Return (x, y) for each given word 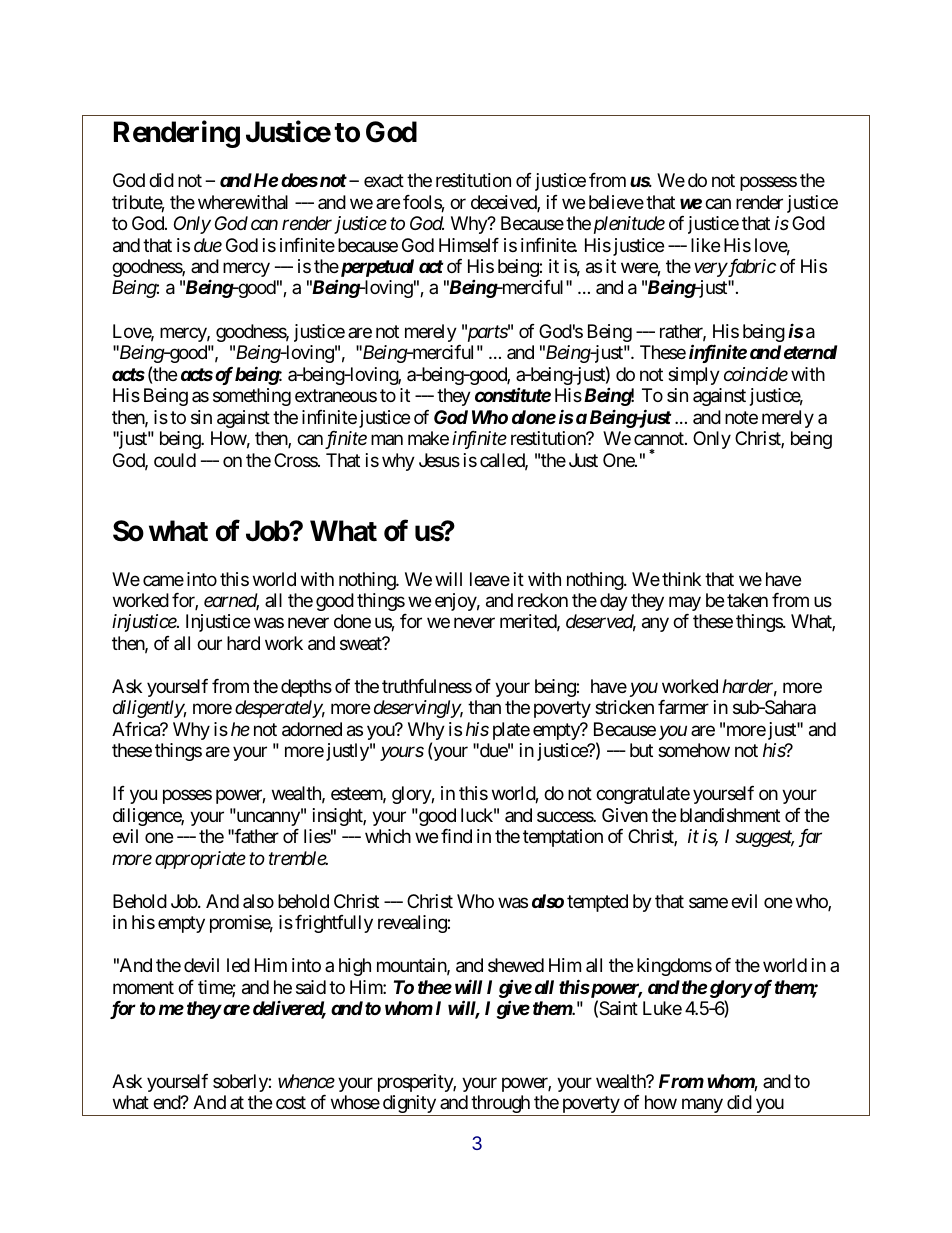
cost (291, 1102)
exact (384, 181)
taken (747, 600)
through (500, 1105)
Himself (469, 245)
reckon (543, 600)
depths (306, 688)
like (705, 245)
